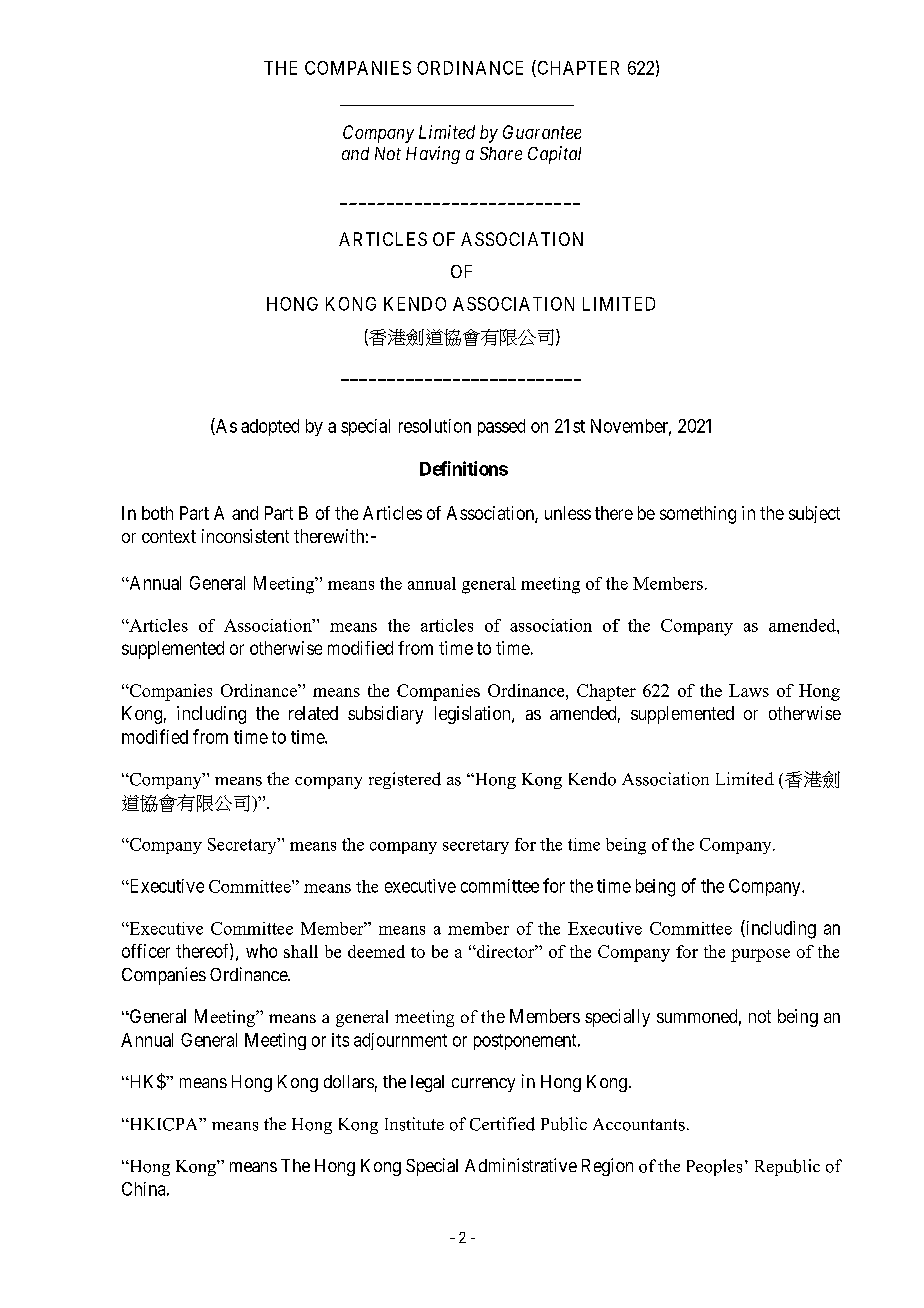 This image has width=924, height=1308. Describe the element at coordinates (261, 951) in the image. I see `who` at that location.
